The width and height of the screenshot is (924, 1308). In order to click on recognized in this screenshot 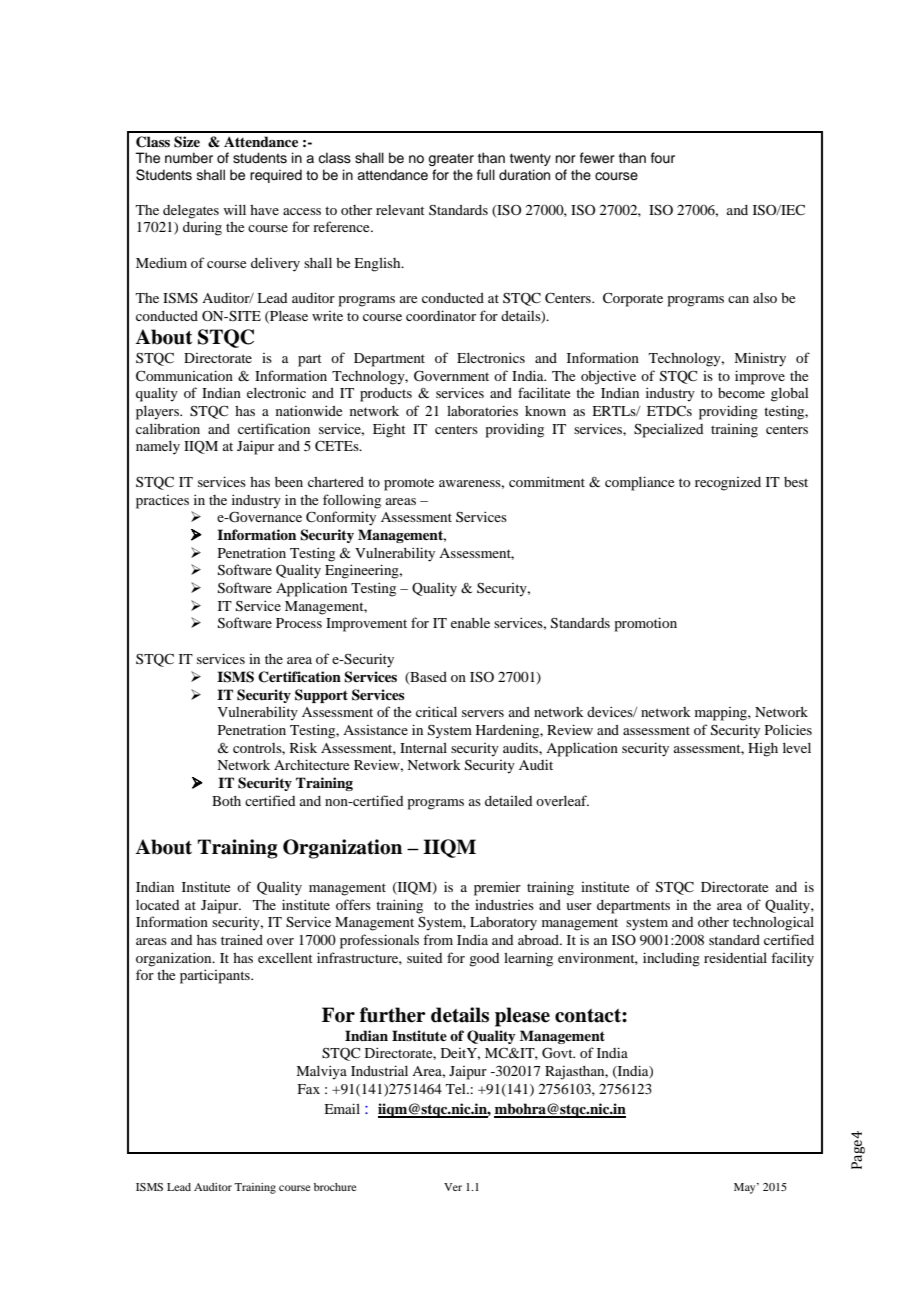, I will do `click(728, 484)`.
